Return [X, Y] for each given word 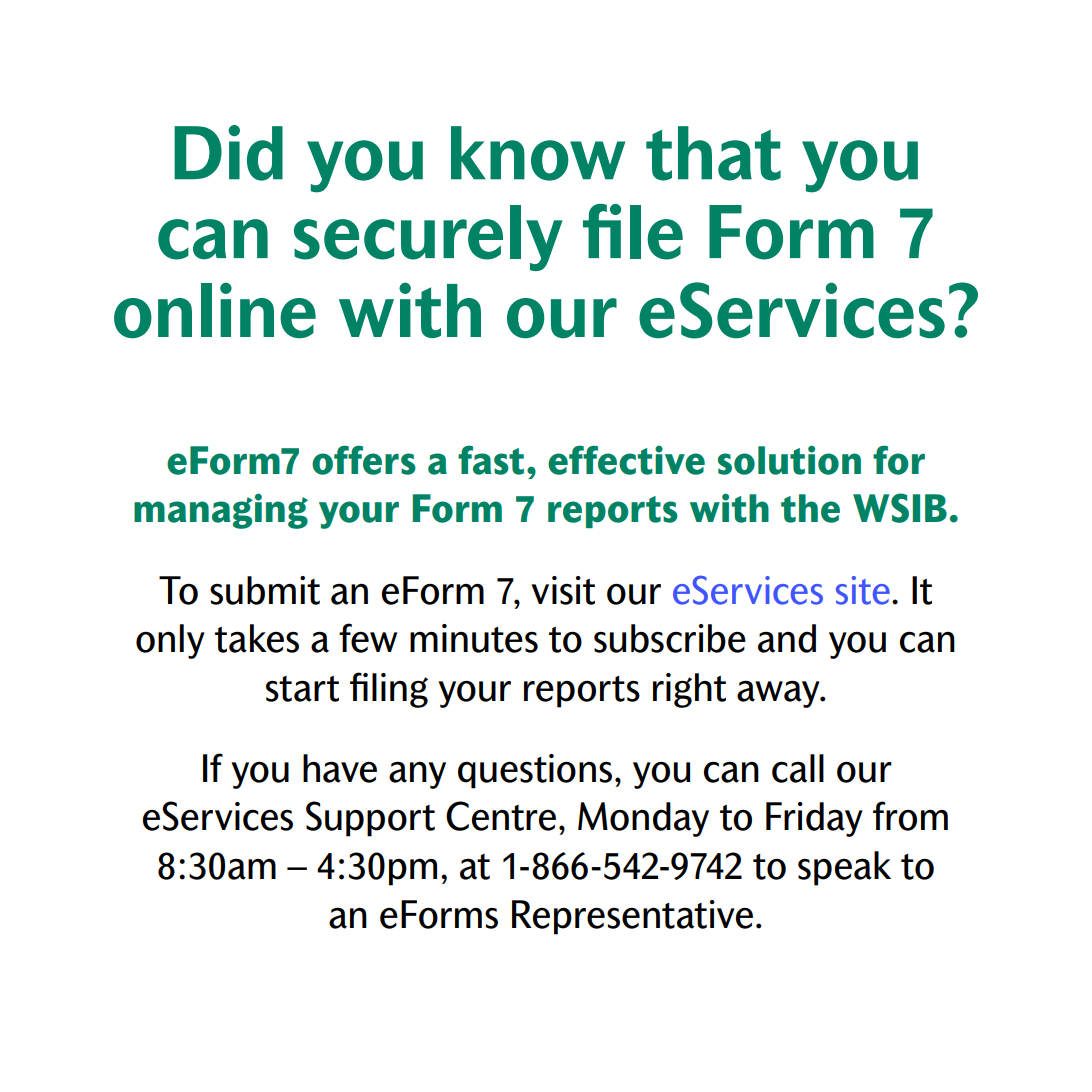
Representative [632, 917]
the [810, 508]
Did [228, 153]
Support [370, 819]
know [538, 153]
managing [221, 511]
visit [563, 590]
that [713, 153]
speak [844, 868]
